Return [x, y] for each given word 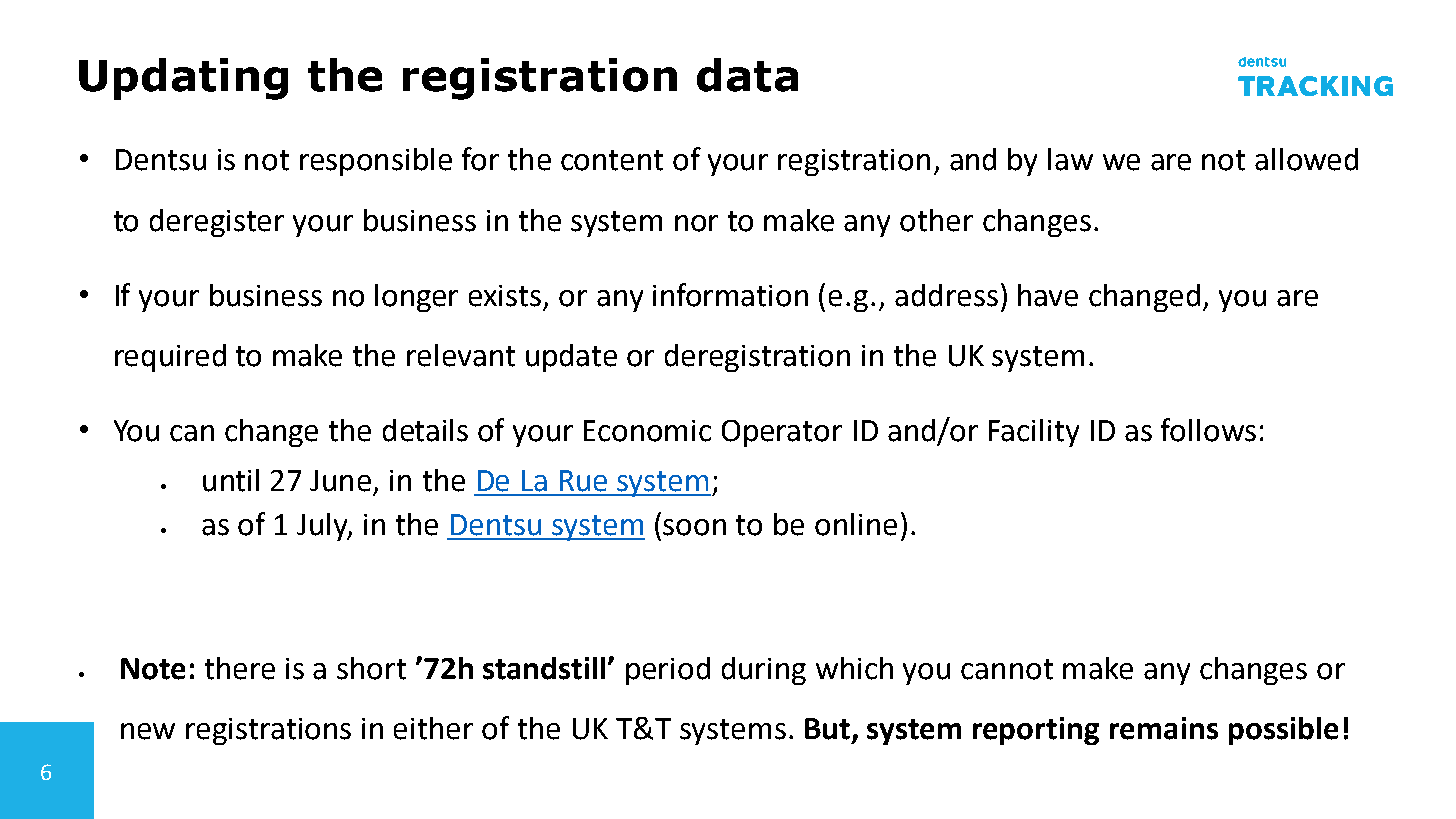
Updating [183, 79]
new [148, 731]
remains [1164, 728]
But [829, 730]
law [1070, 159]
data [747, 75]
